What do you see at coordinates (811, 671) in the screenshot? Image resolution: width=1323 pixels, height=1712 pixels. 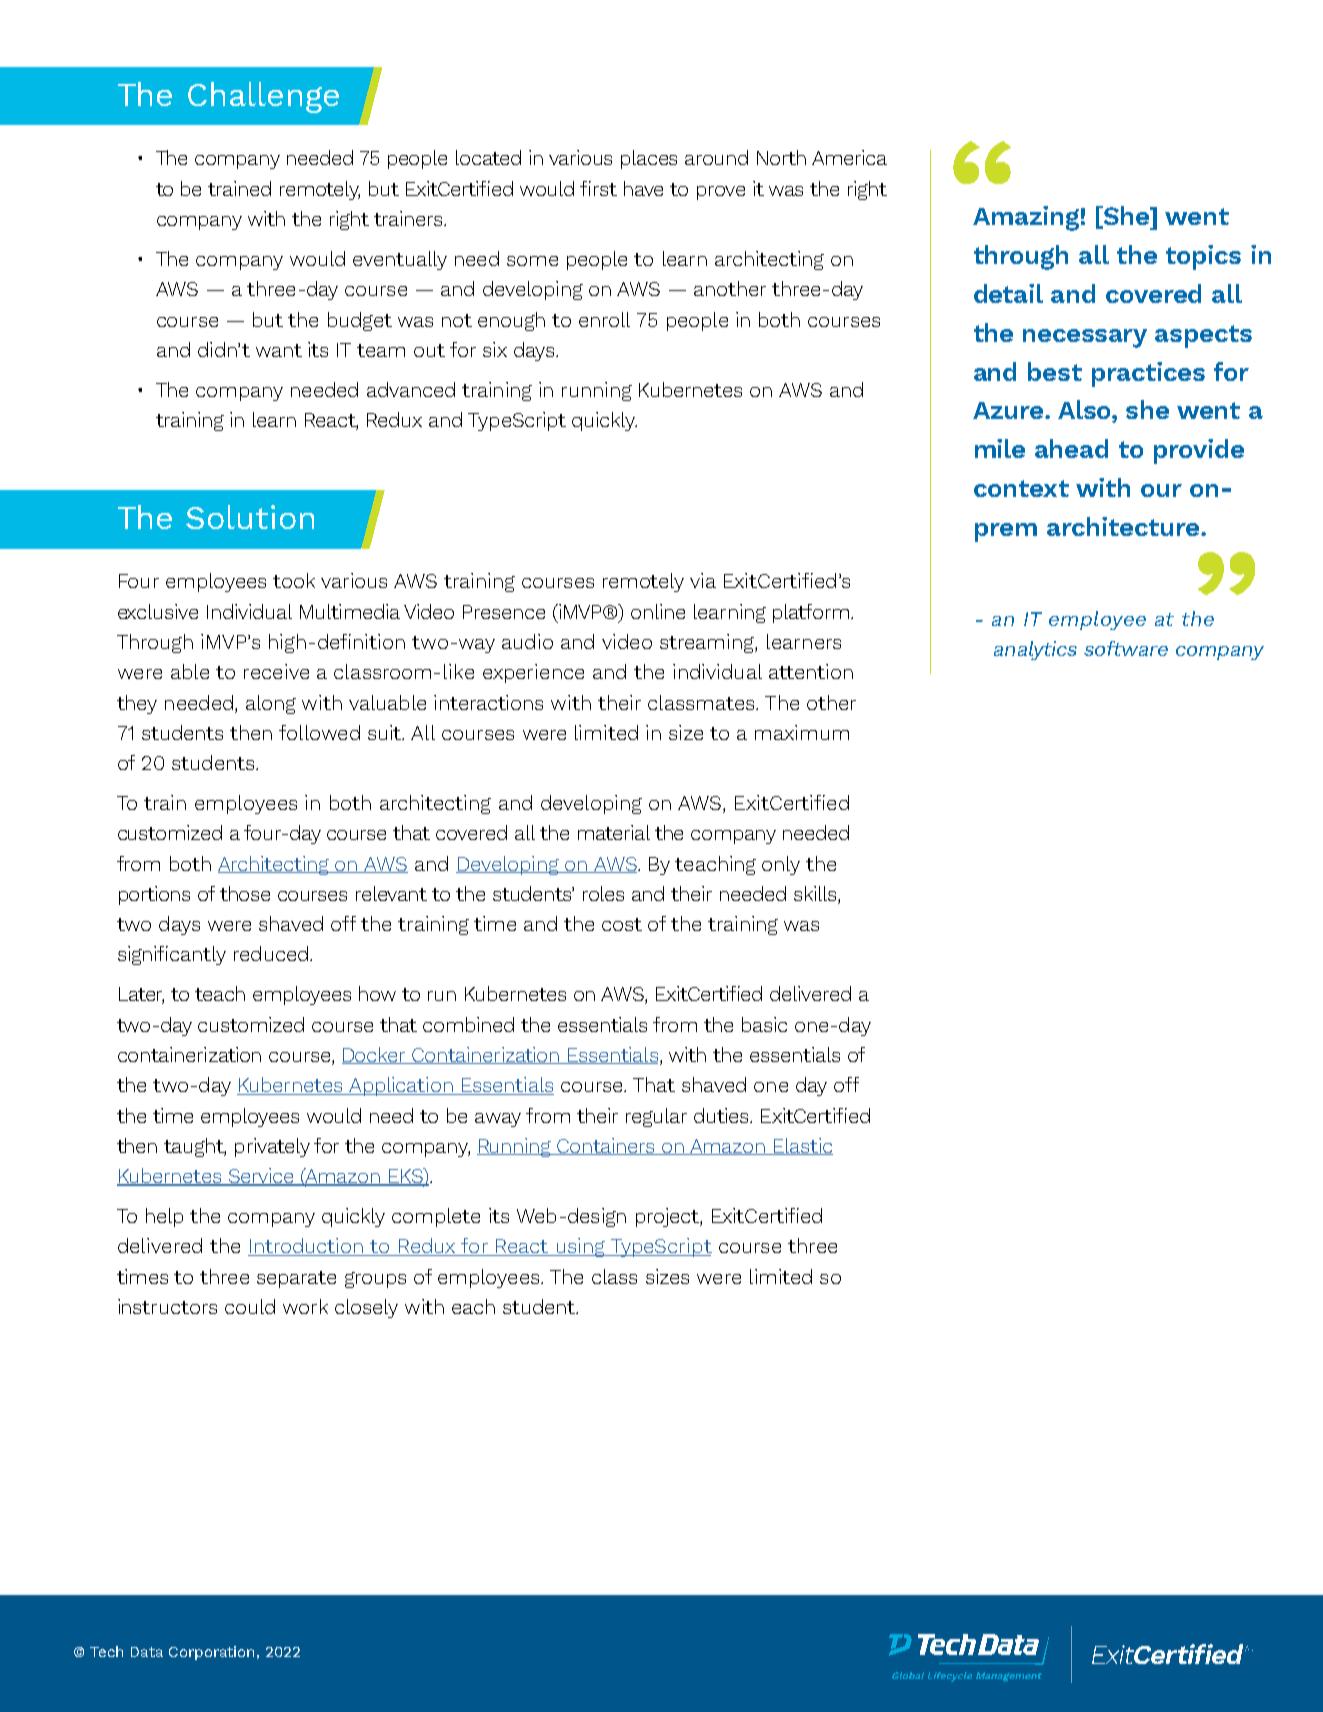 I see `attention` at bounding box center [811, 671].
